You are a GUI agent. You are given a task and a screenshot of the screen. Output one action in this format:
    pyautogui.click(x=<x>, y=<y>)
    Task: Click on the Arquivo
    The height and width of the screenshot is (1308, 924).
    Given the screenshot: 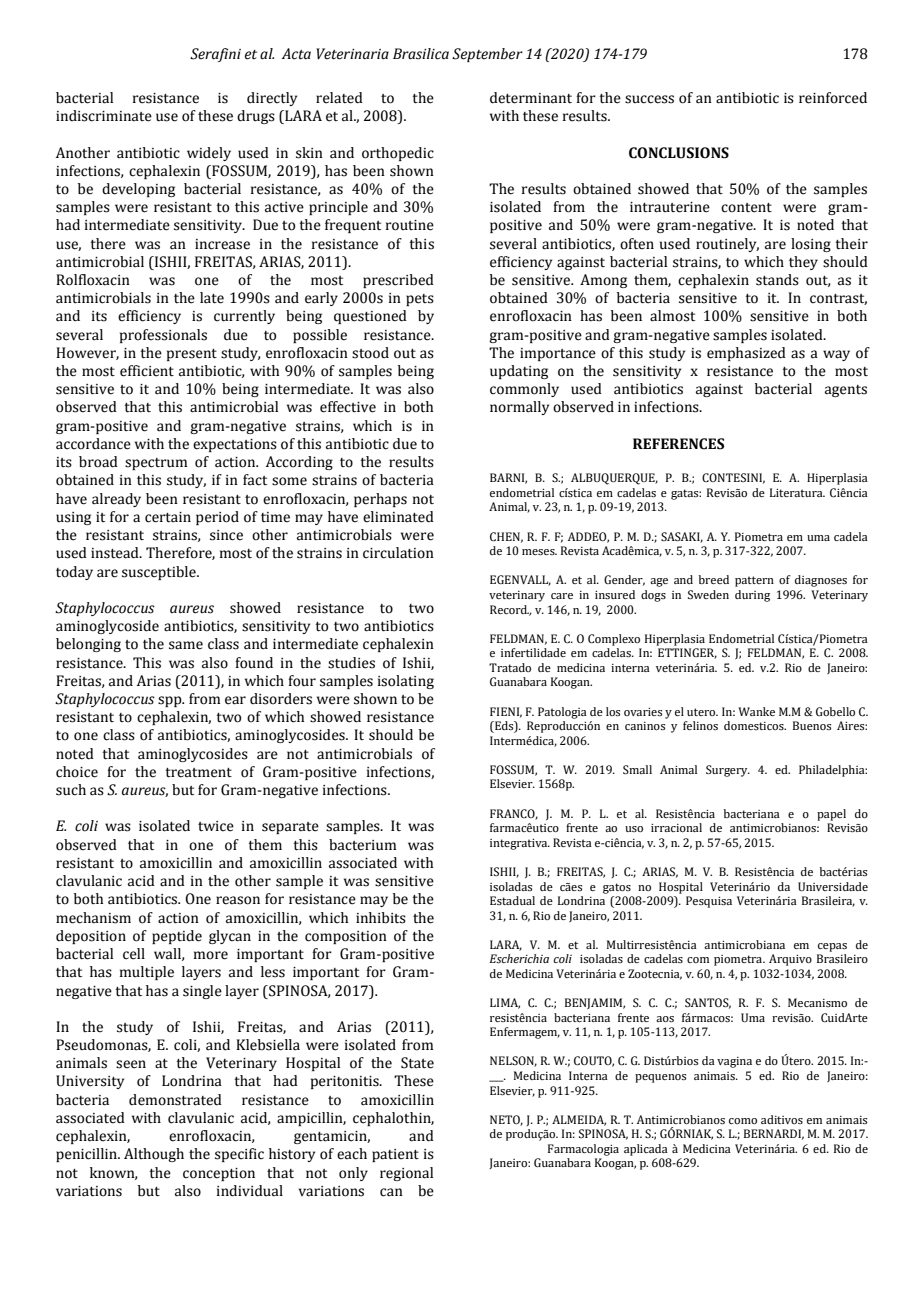 What is the action you would take?
    pyautogui.click(x=790, y=960)
